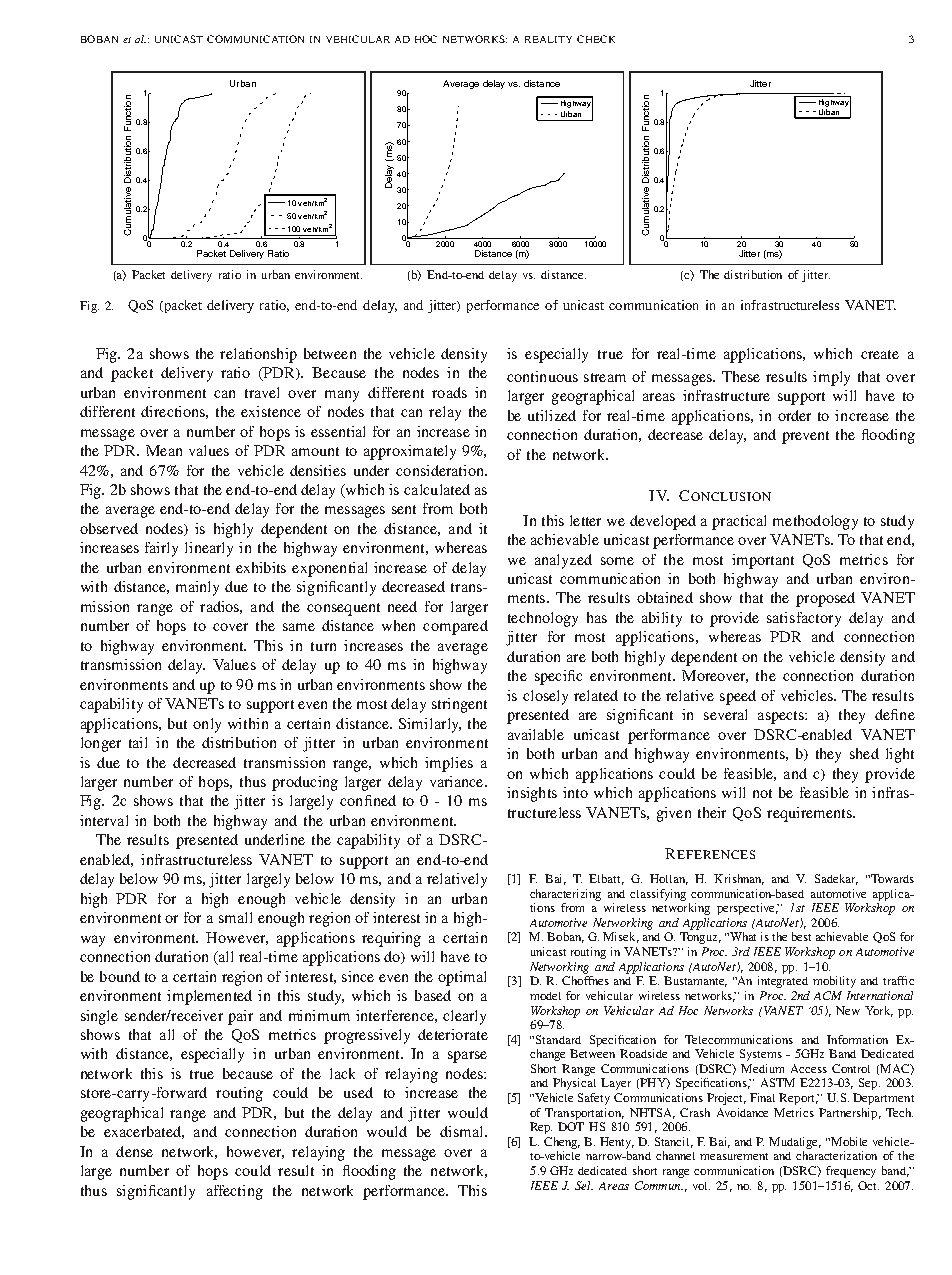 The image size is (952, 1275). Describe the element at coordinates (455, 627) in the screenshot. I see `compared` at that location.
